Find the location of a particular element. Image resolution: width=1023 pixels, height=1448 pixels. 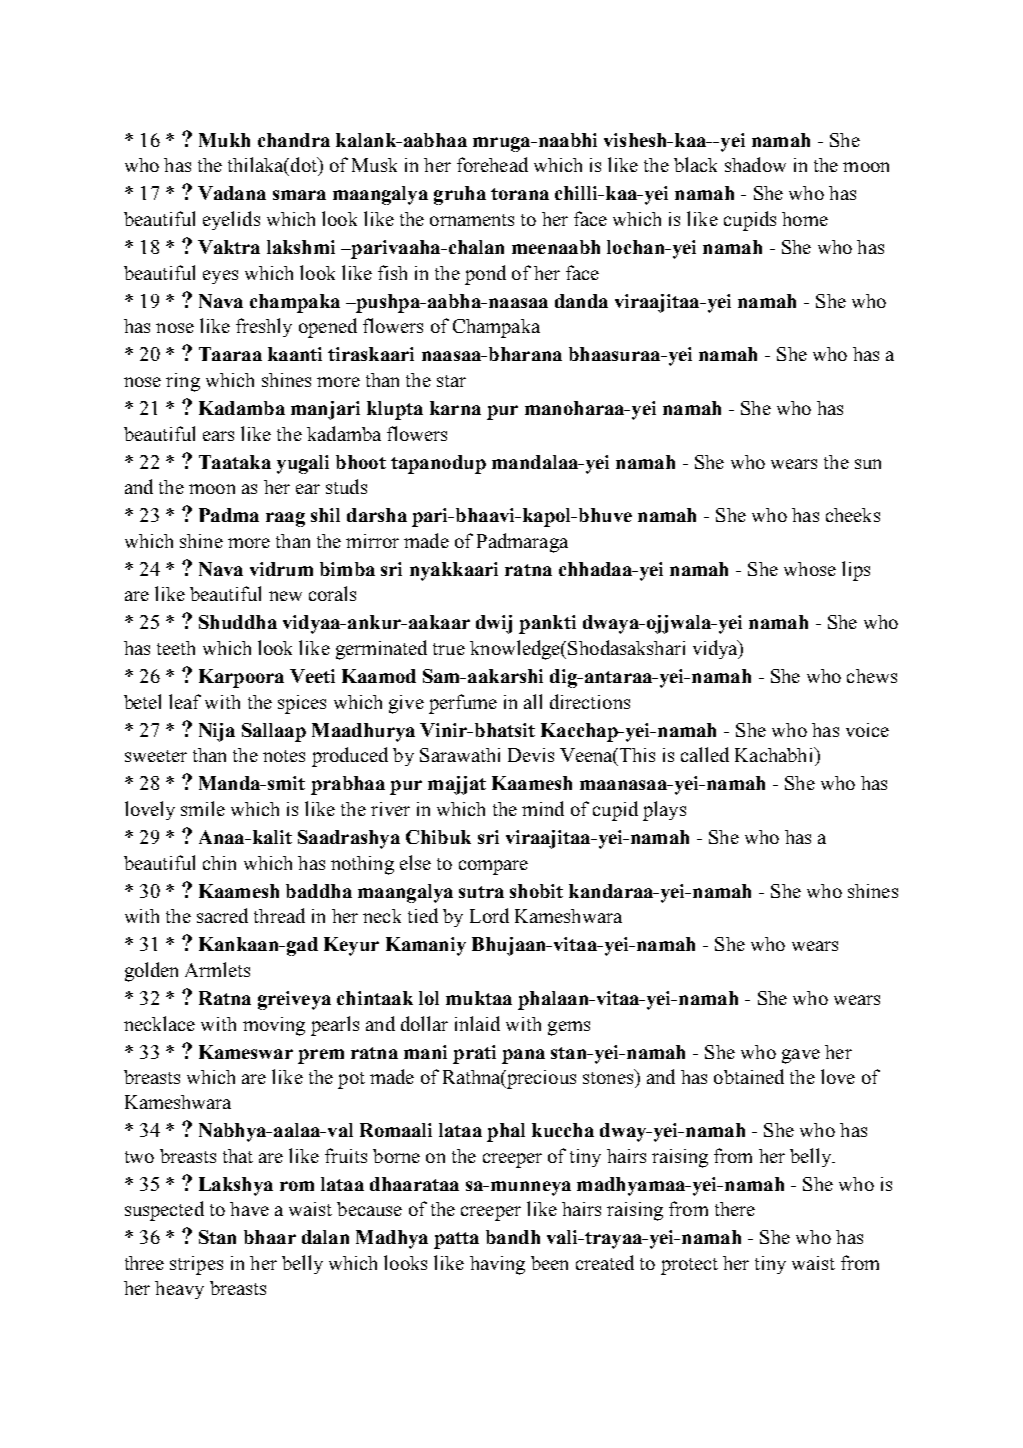

forehead is located at coordinates (492, 164).
